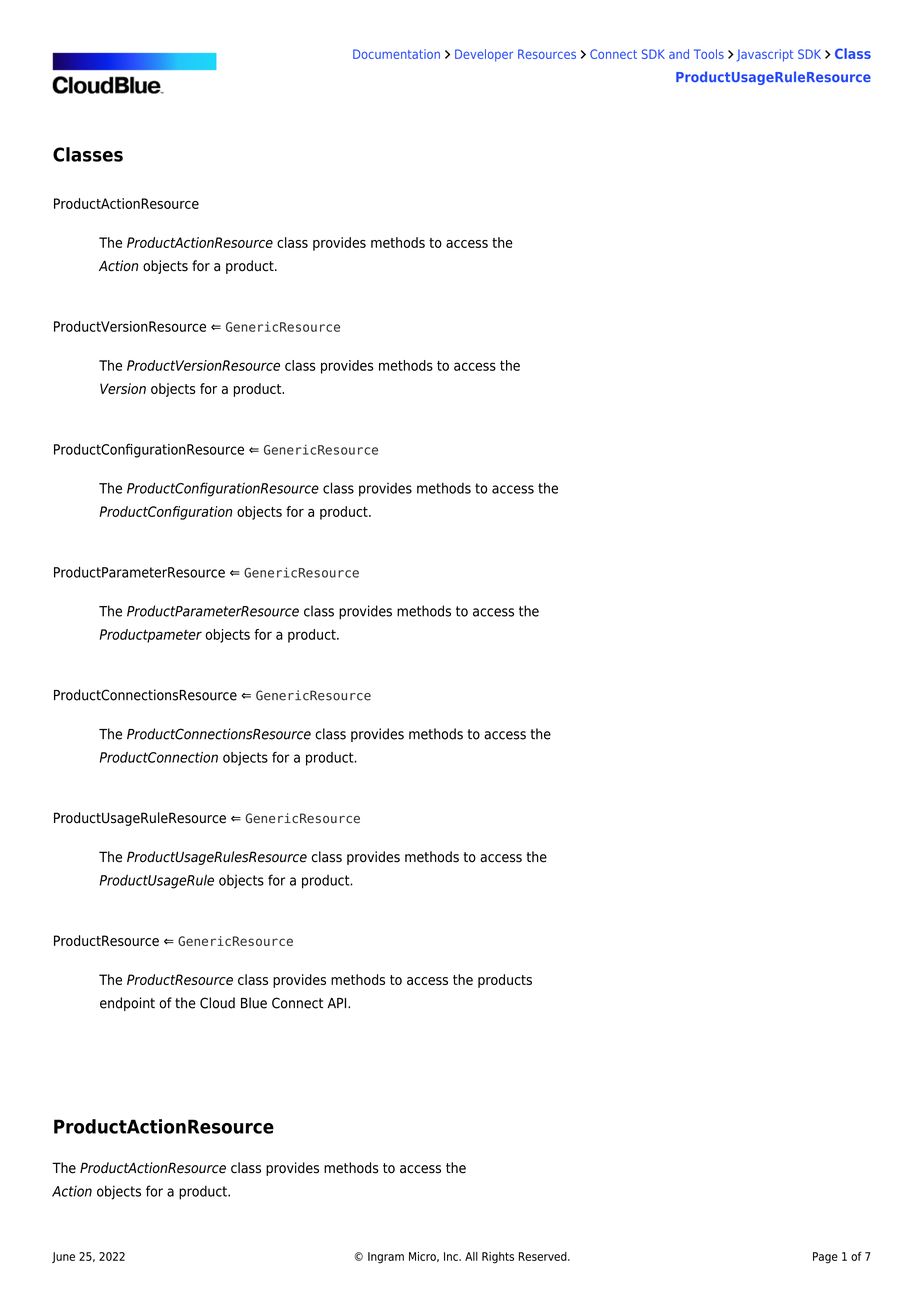 Image resolution: width=924 pixels, height=1308 pixels. Describe the element at coordinates (765, 55) in the image. I see `Javascript` at that location.
